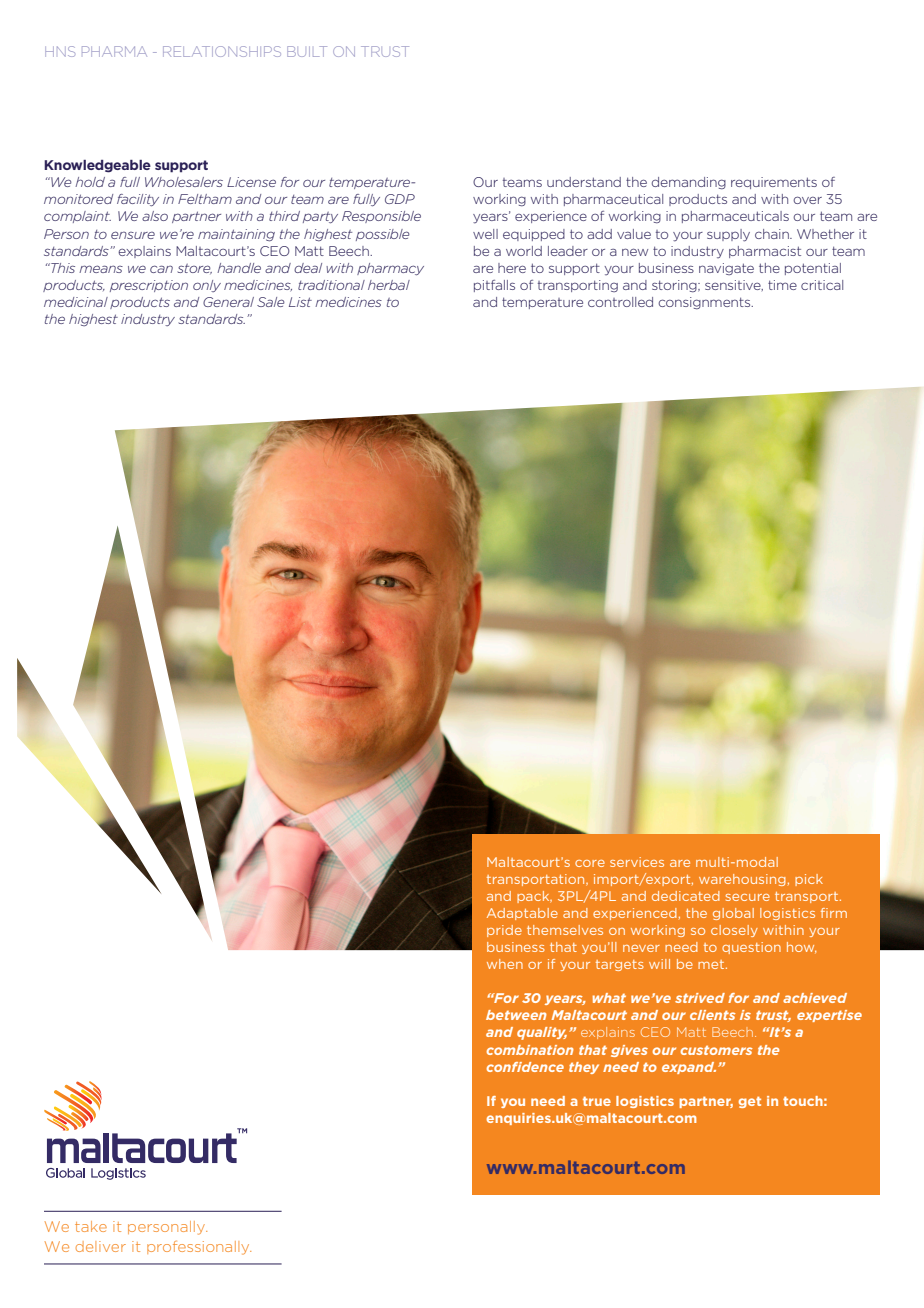  Describe the element at coordinates (91, 1226) in the screenshot. I see `take` at that location.
